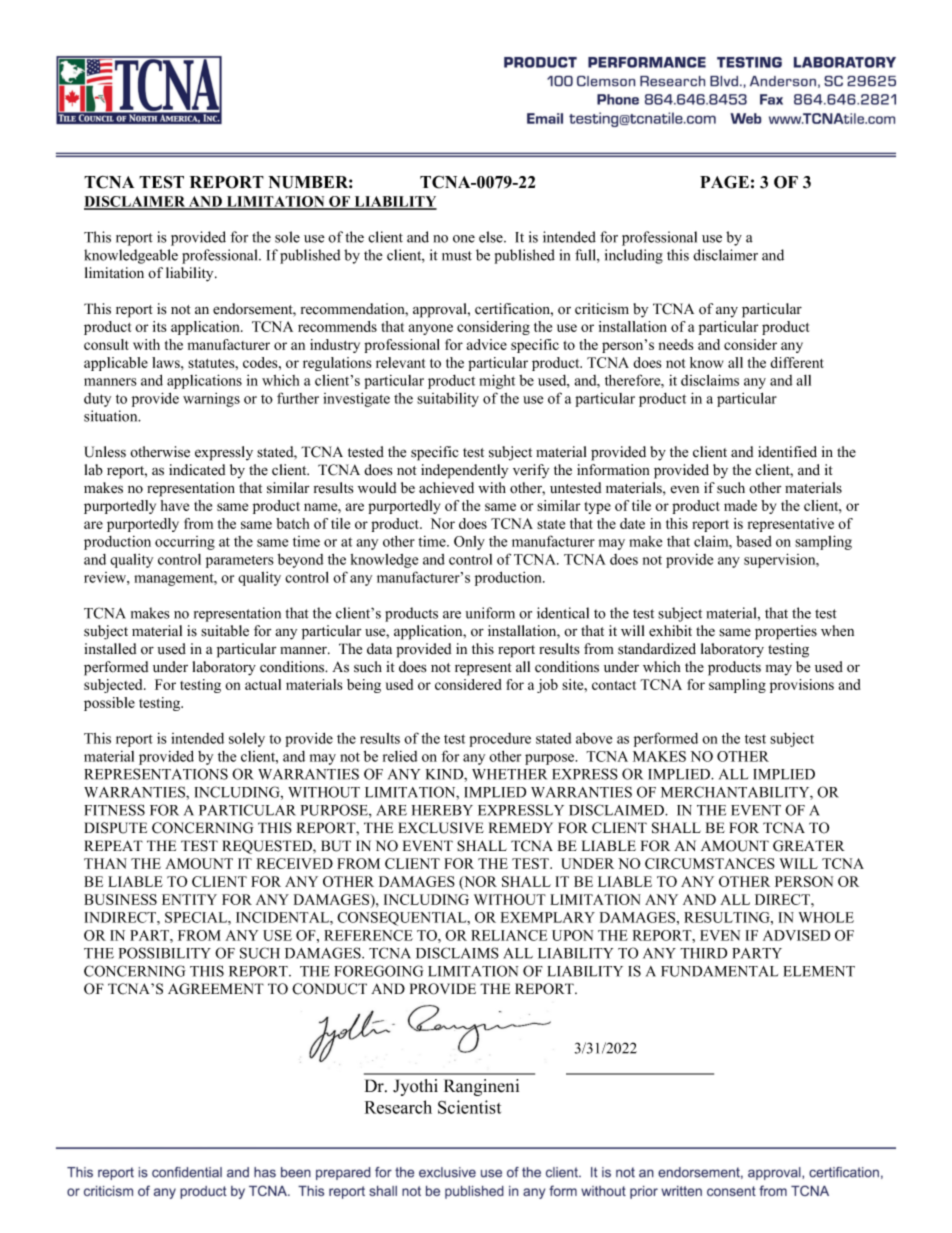 The width and height of the screenshot is (952, 1233). I want to click on made, so click(740, 505).
